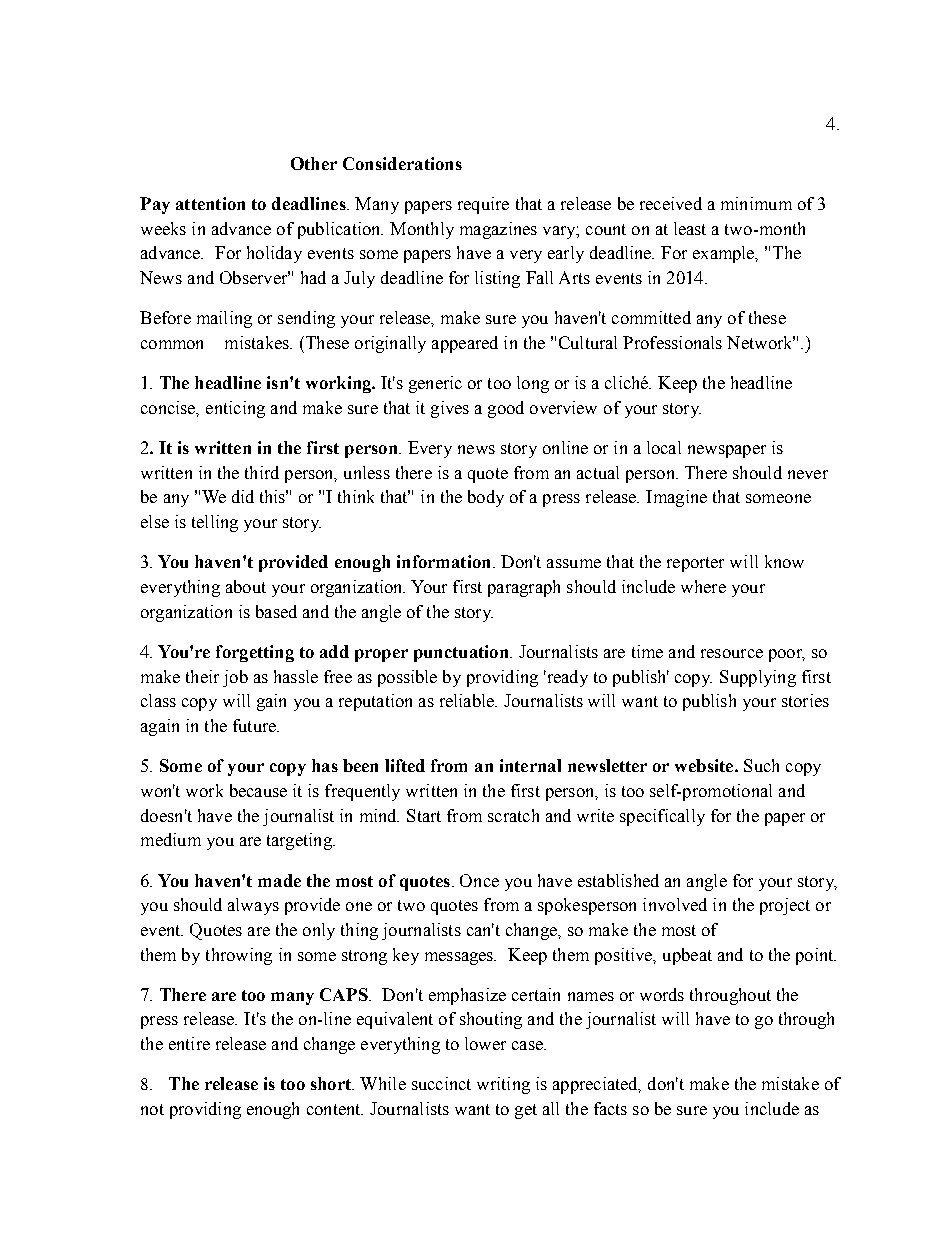 The image size is (952, 1233). What do you see at coordinates (189, 1043) in the document?
I see `entire` at bounding box center [189, 1043].
